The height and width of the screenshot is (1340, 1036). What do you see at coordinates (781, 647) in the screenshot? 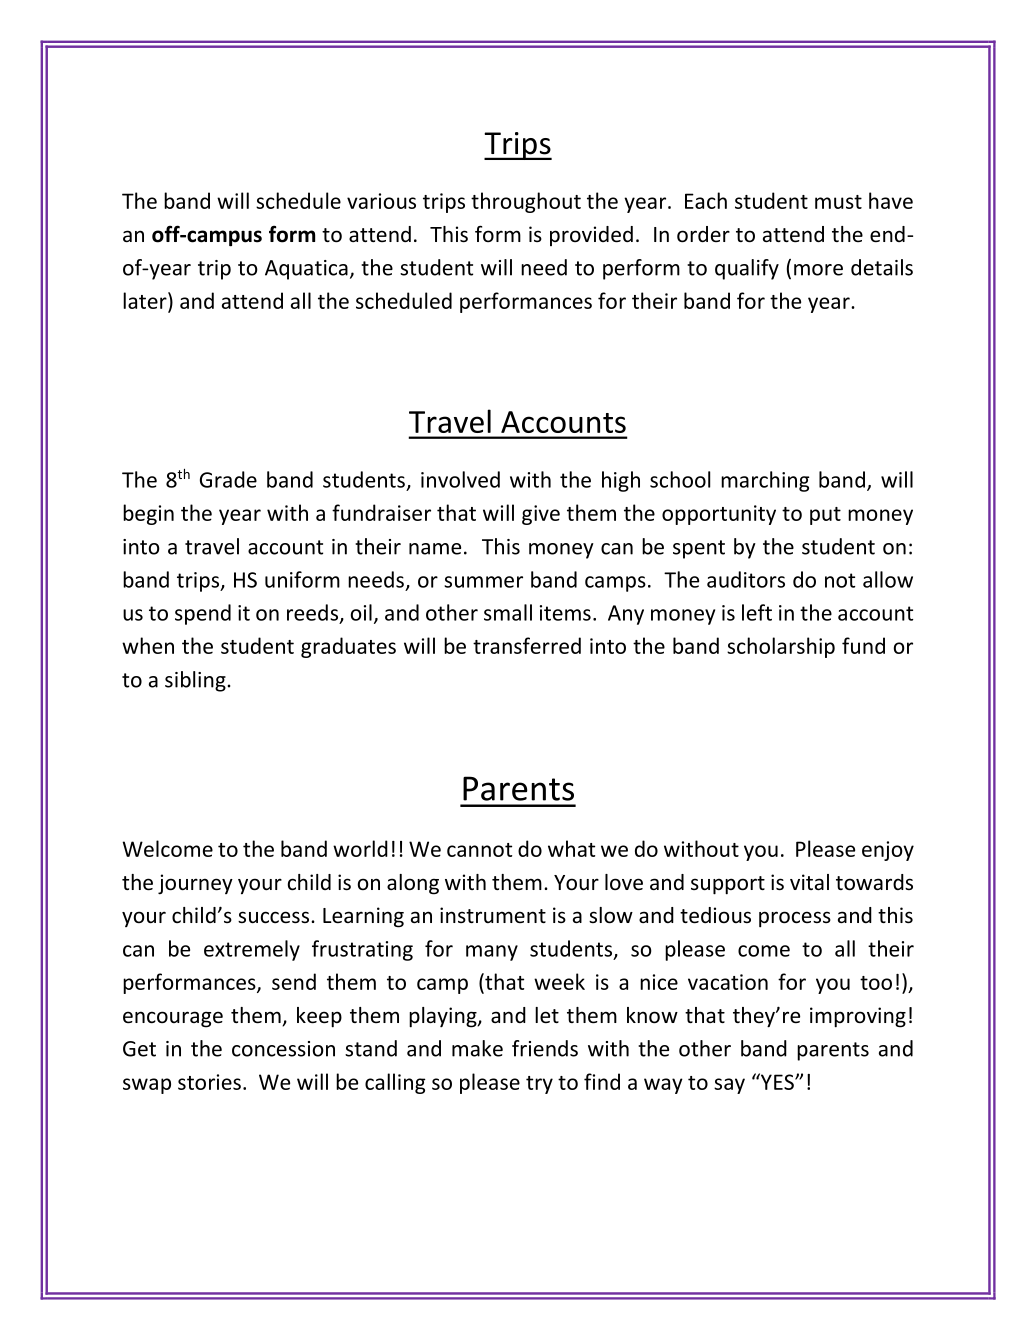
I see `scholarship` at bounding box center [781, 647].
